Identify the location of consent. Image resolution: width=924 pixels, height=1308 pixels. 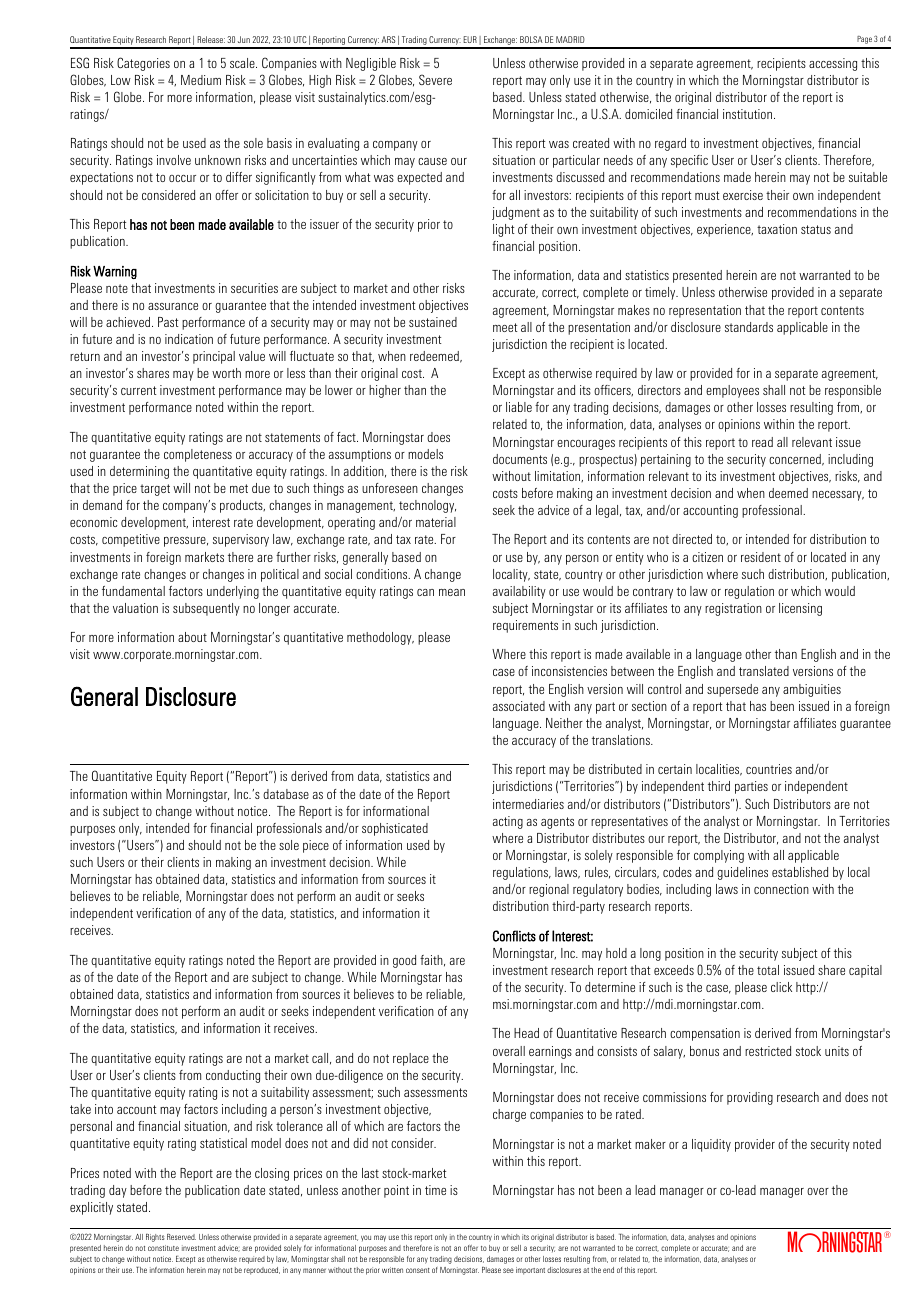
(418, 1270).
